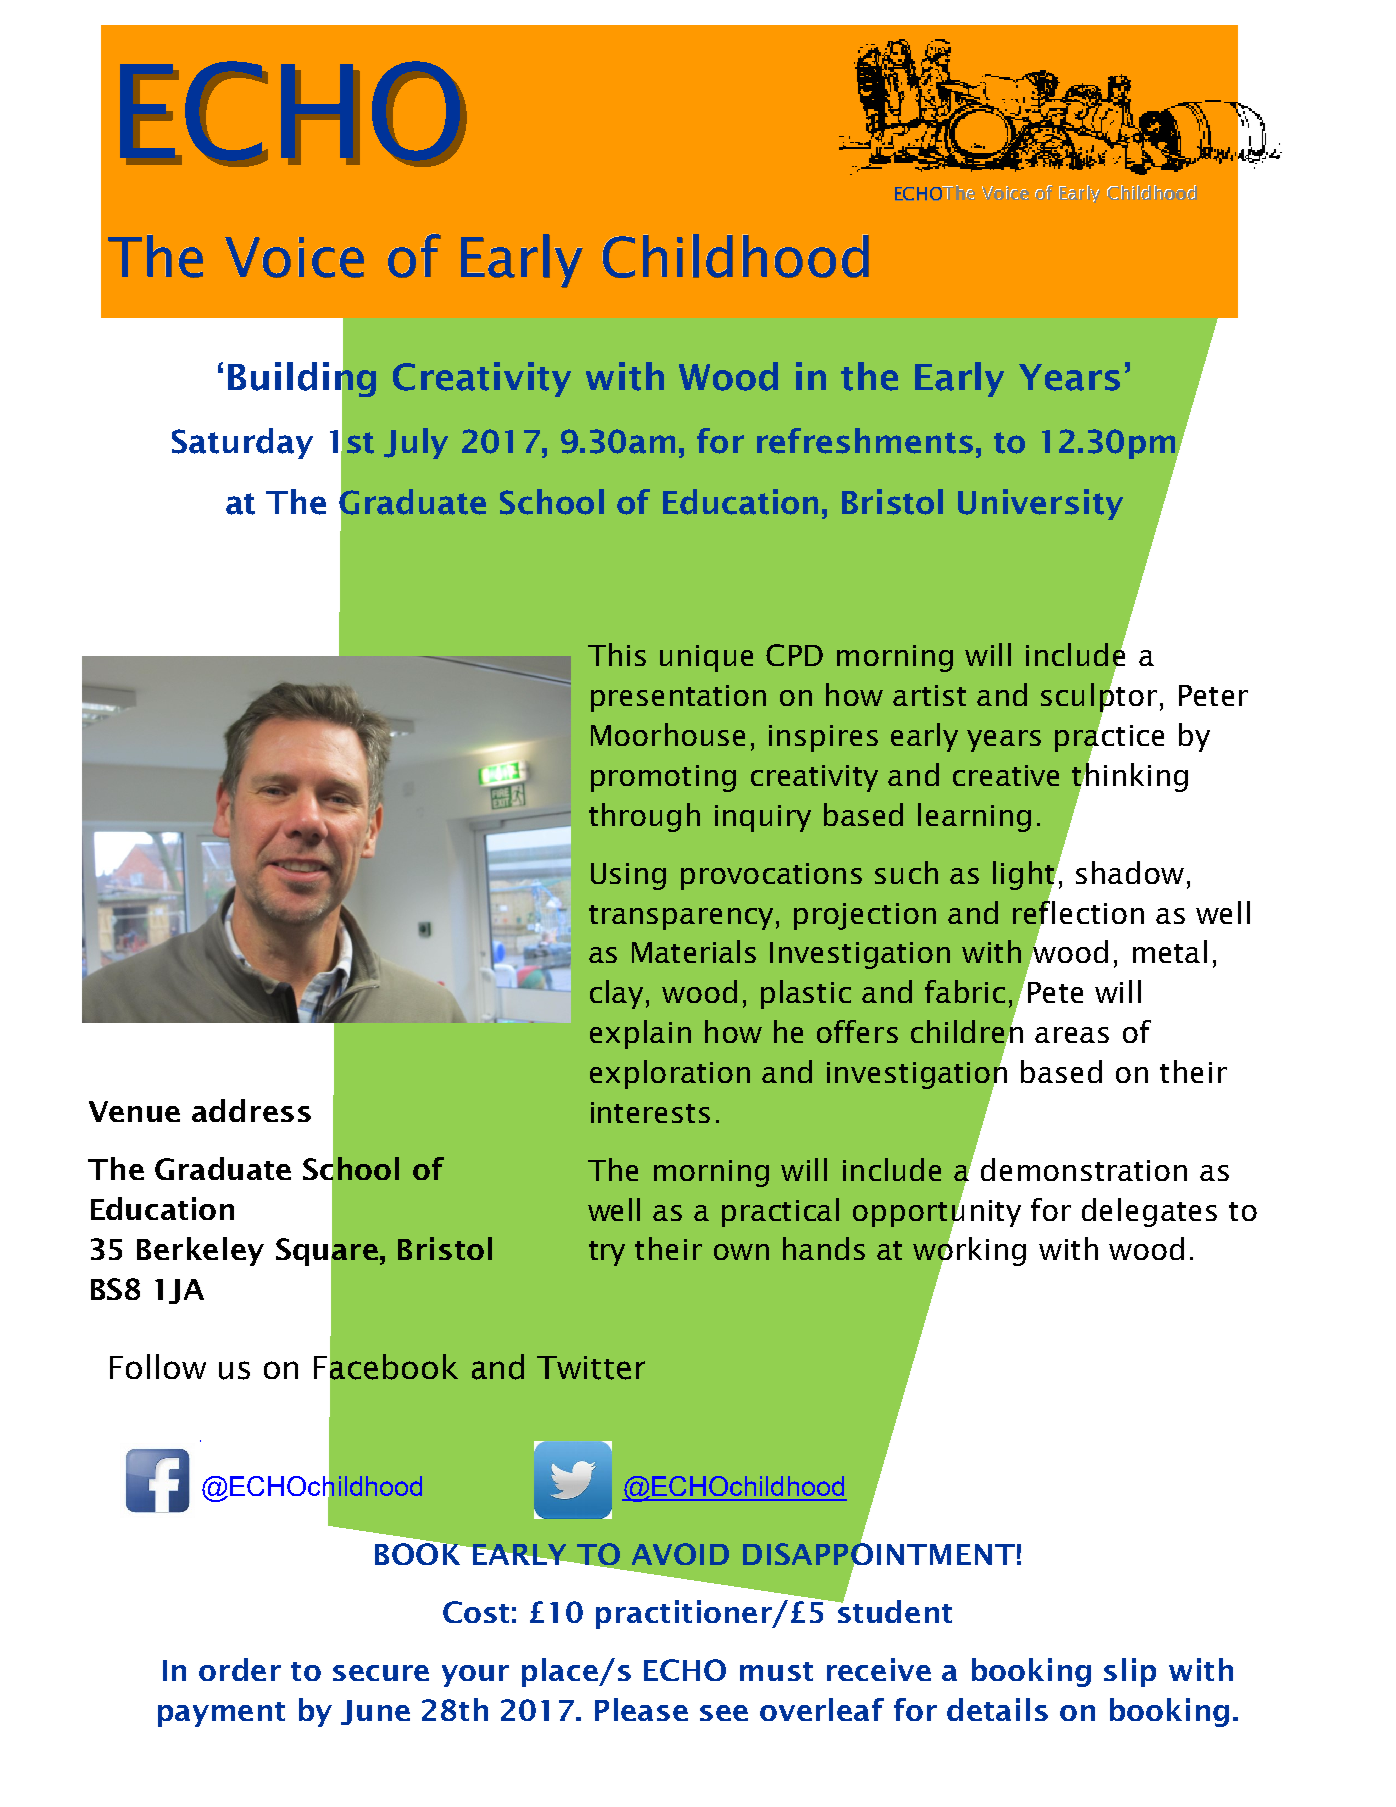  What do you see at coordinates (1149, 1212) in the screenshot?
I see `delegates` at bounding box center [1149, 1212].
